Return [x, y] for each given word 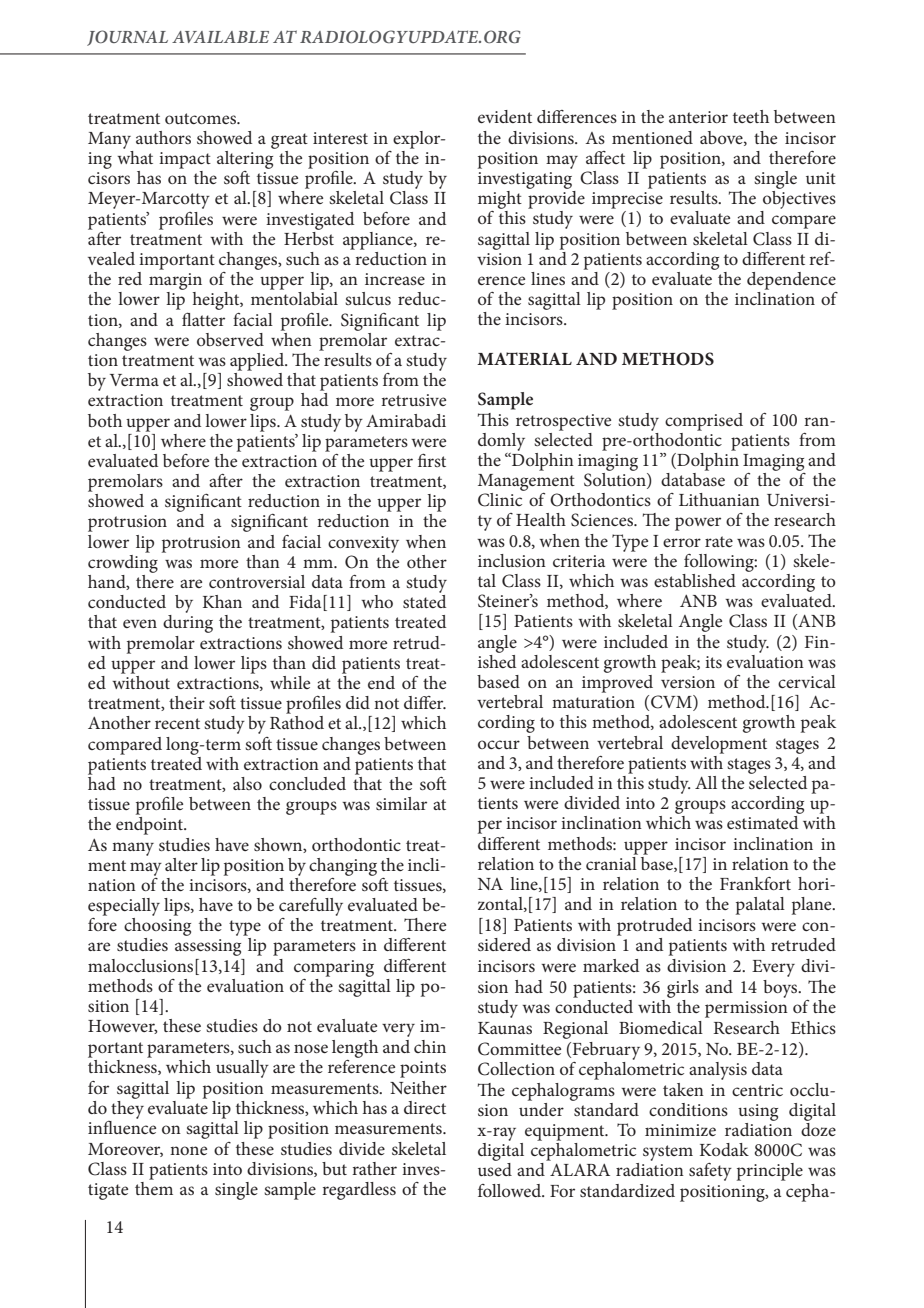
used [495, 1169]
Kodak [724, 1149]
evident [505, 116]
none [188, 1150]
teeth [751, 116]
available [220, 37]
